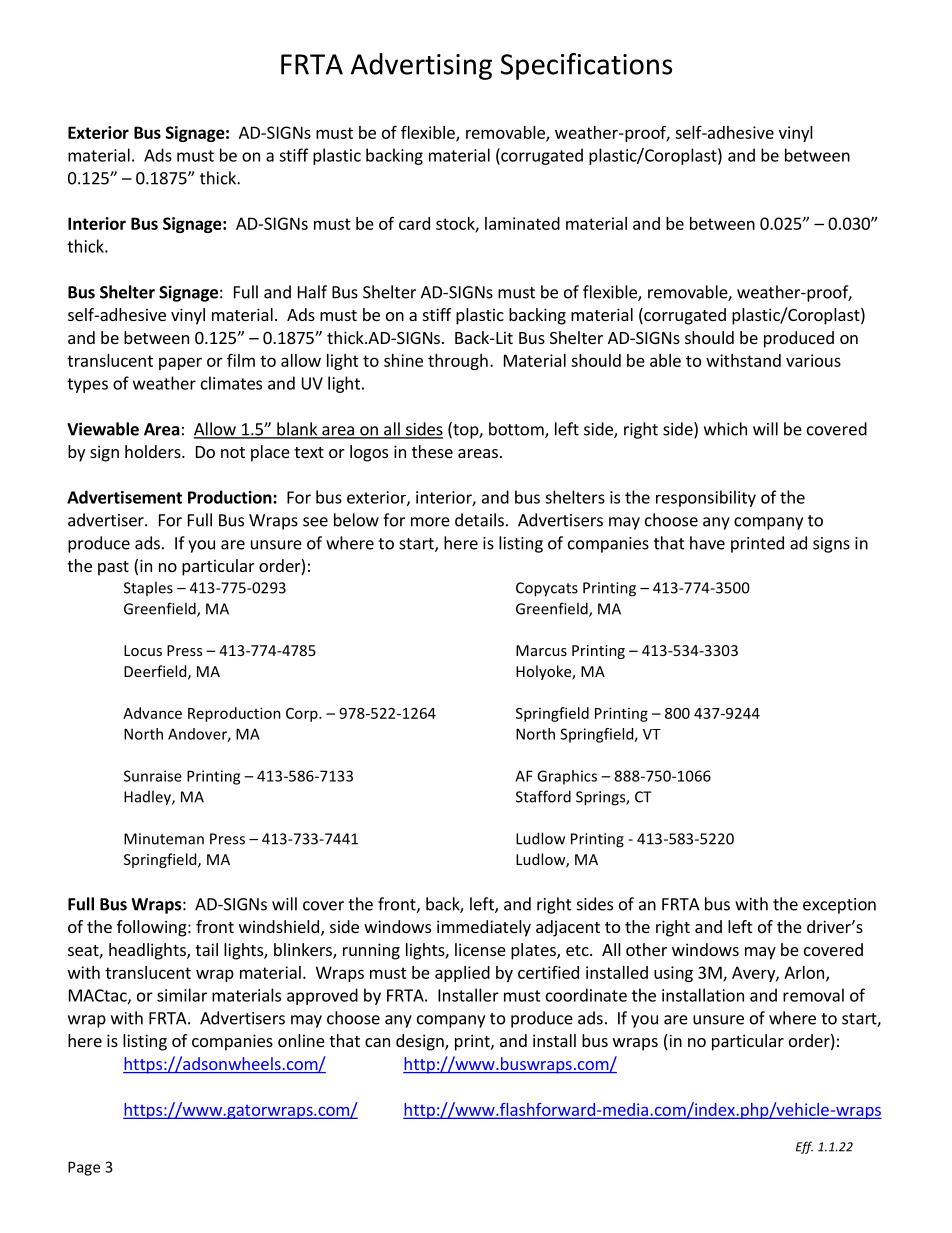 Image resolution: width=952 pixels, height=1233 pixels. Describe the element at coordinates (182, 995) in the image. I see `similar` at that location.
